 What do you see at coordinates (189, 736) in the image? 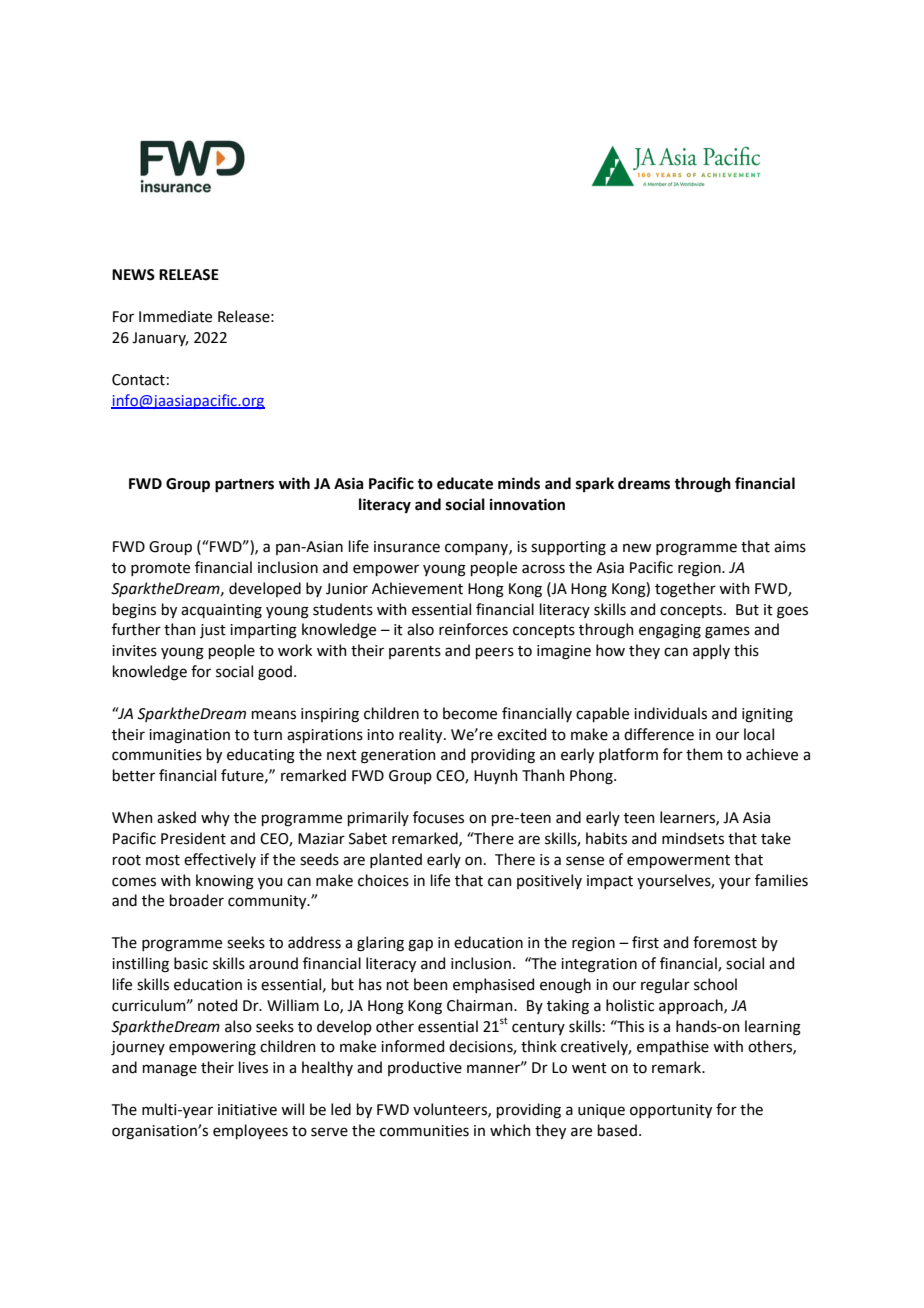
I see `imagination` at bounding box center [189, 736].
